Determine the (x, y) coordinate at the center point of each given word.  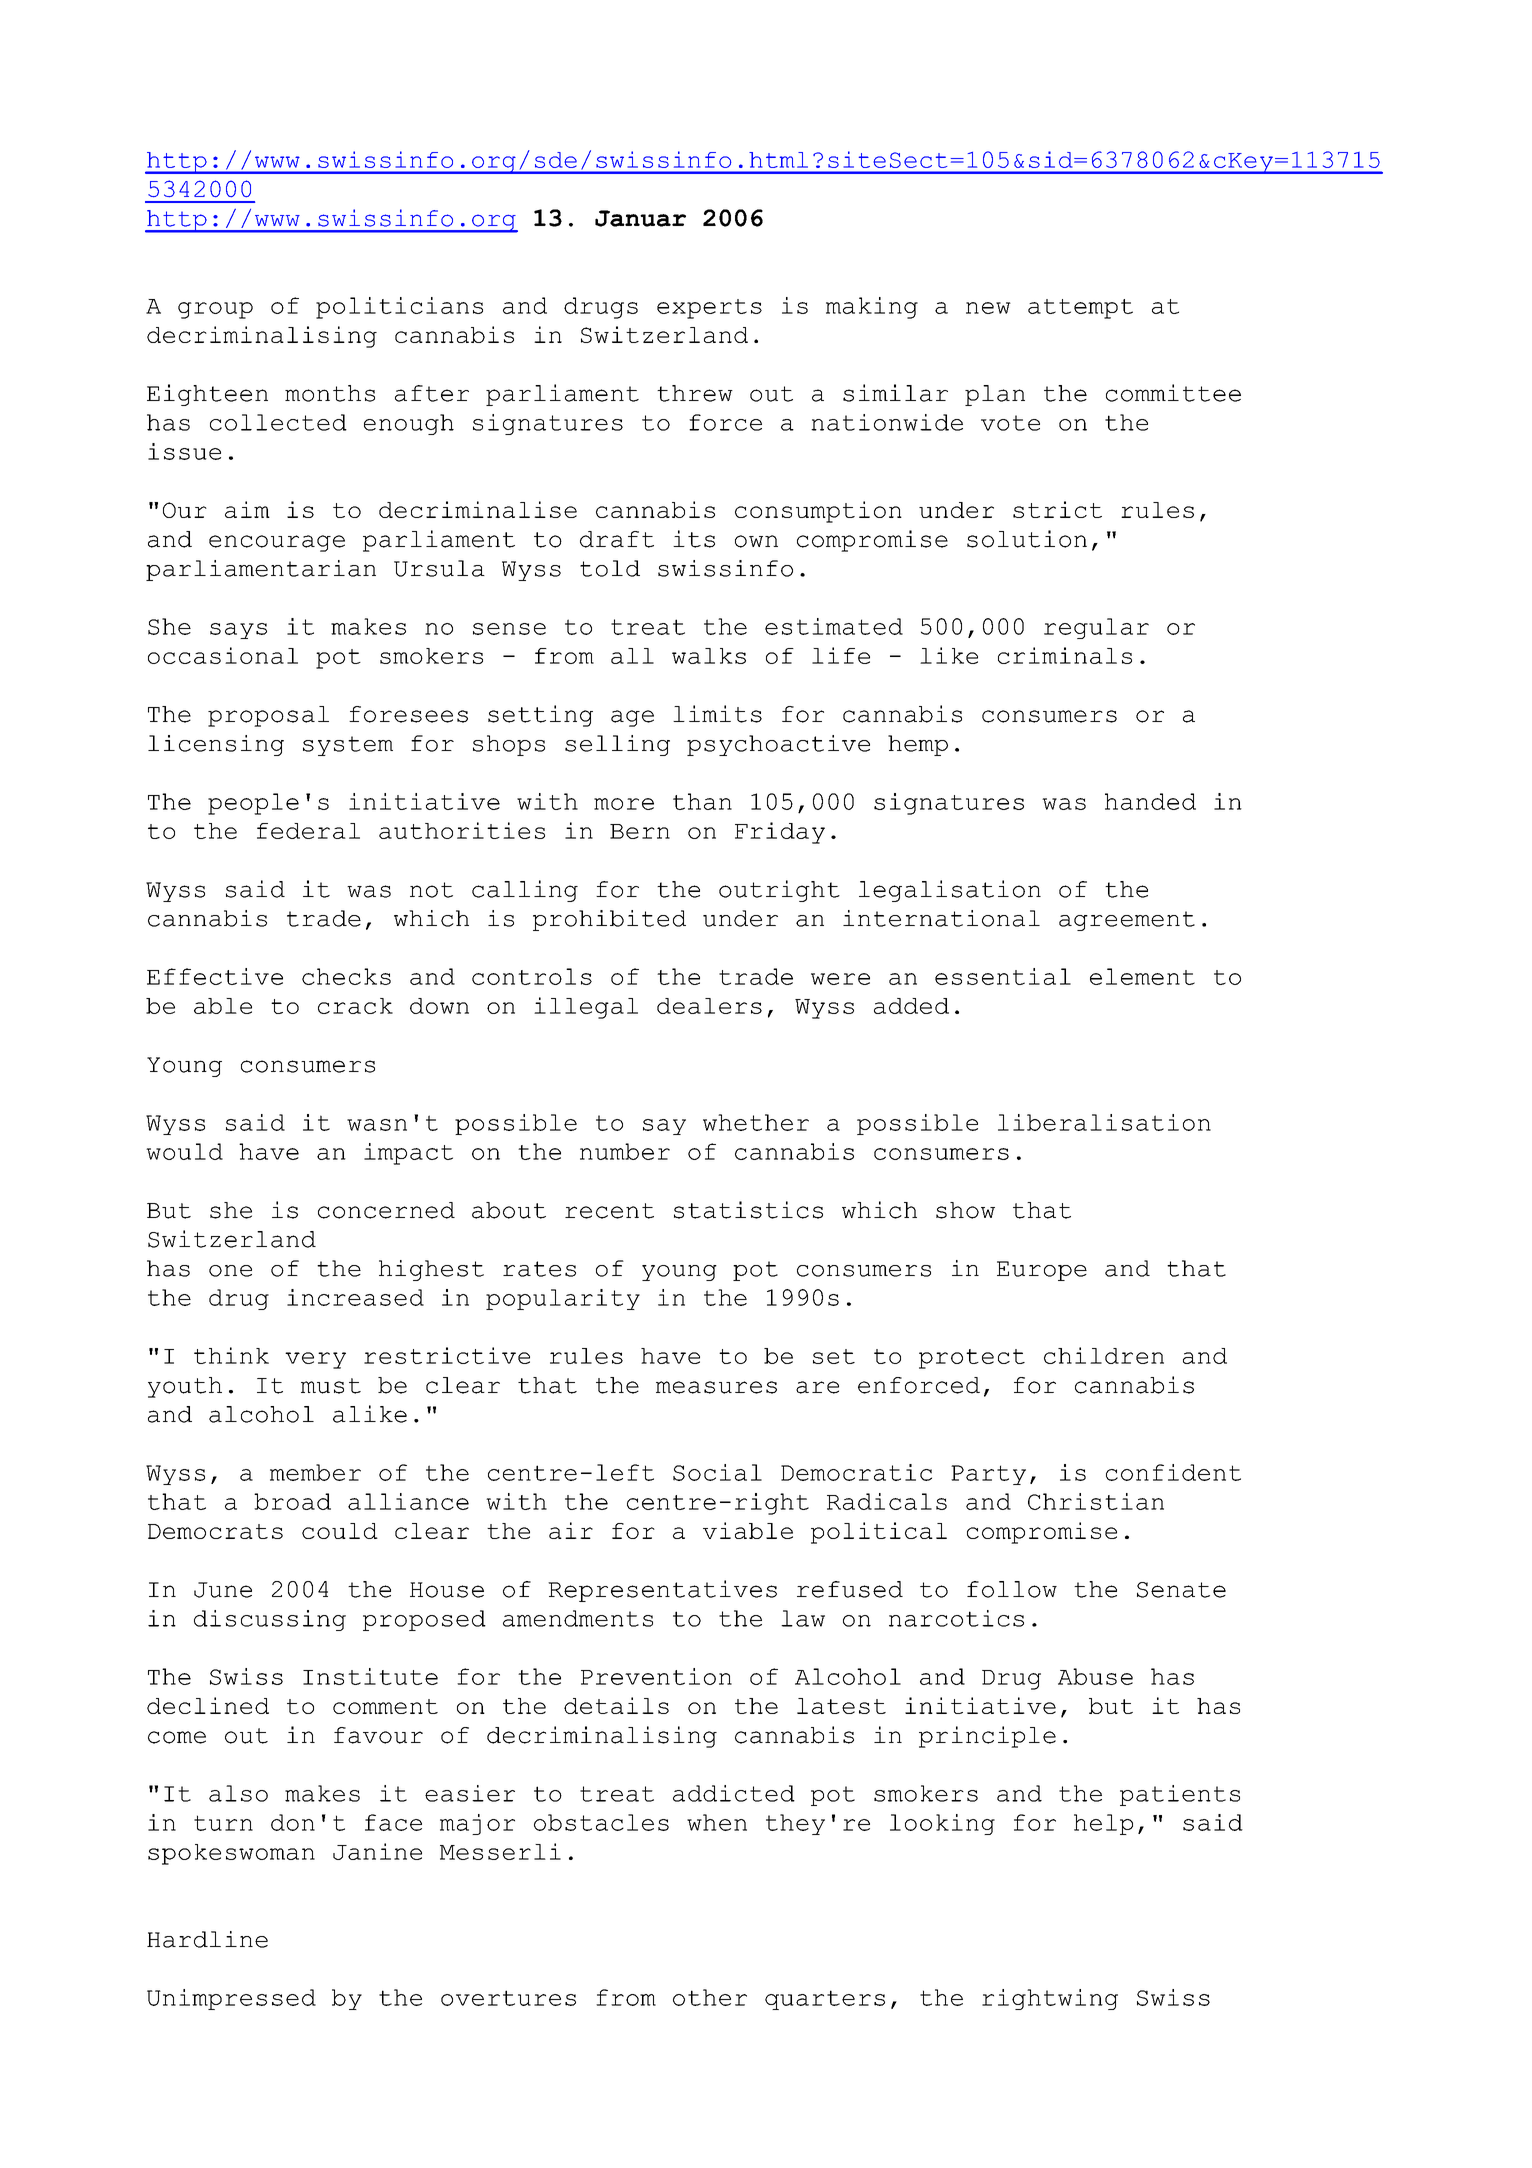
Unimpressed (231, 1999)
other (710, 1997)
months (330, 393)
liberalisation (1104, 1122)
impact (408, 1154)
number (625, 1151)
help (1103, 1824)
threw (695, 393)
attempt (1080, 309)
